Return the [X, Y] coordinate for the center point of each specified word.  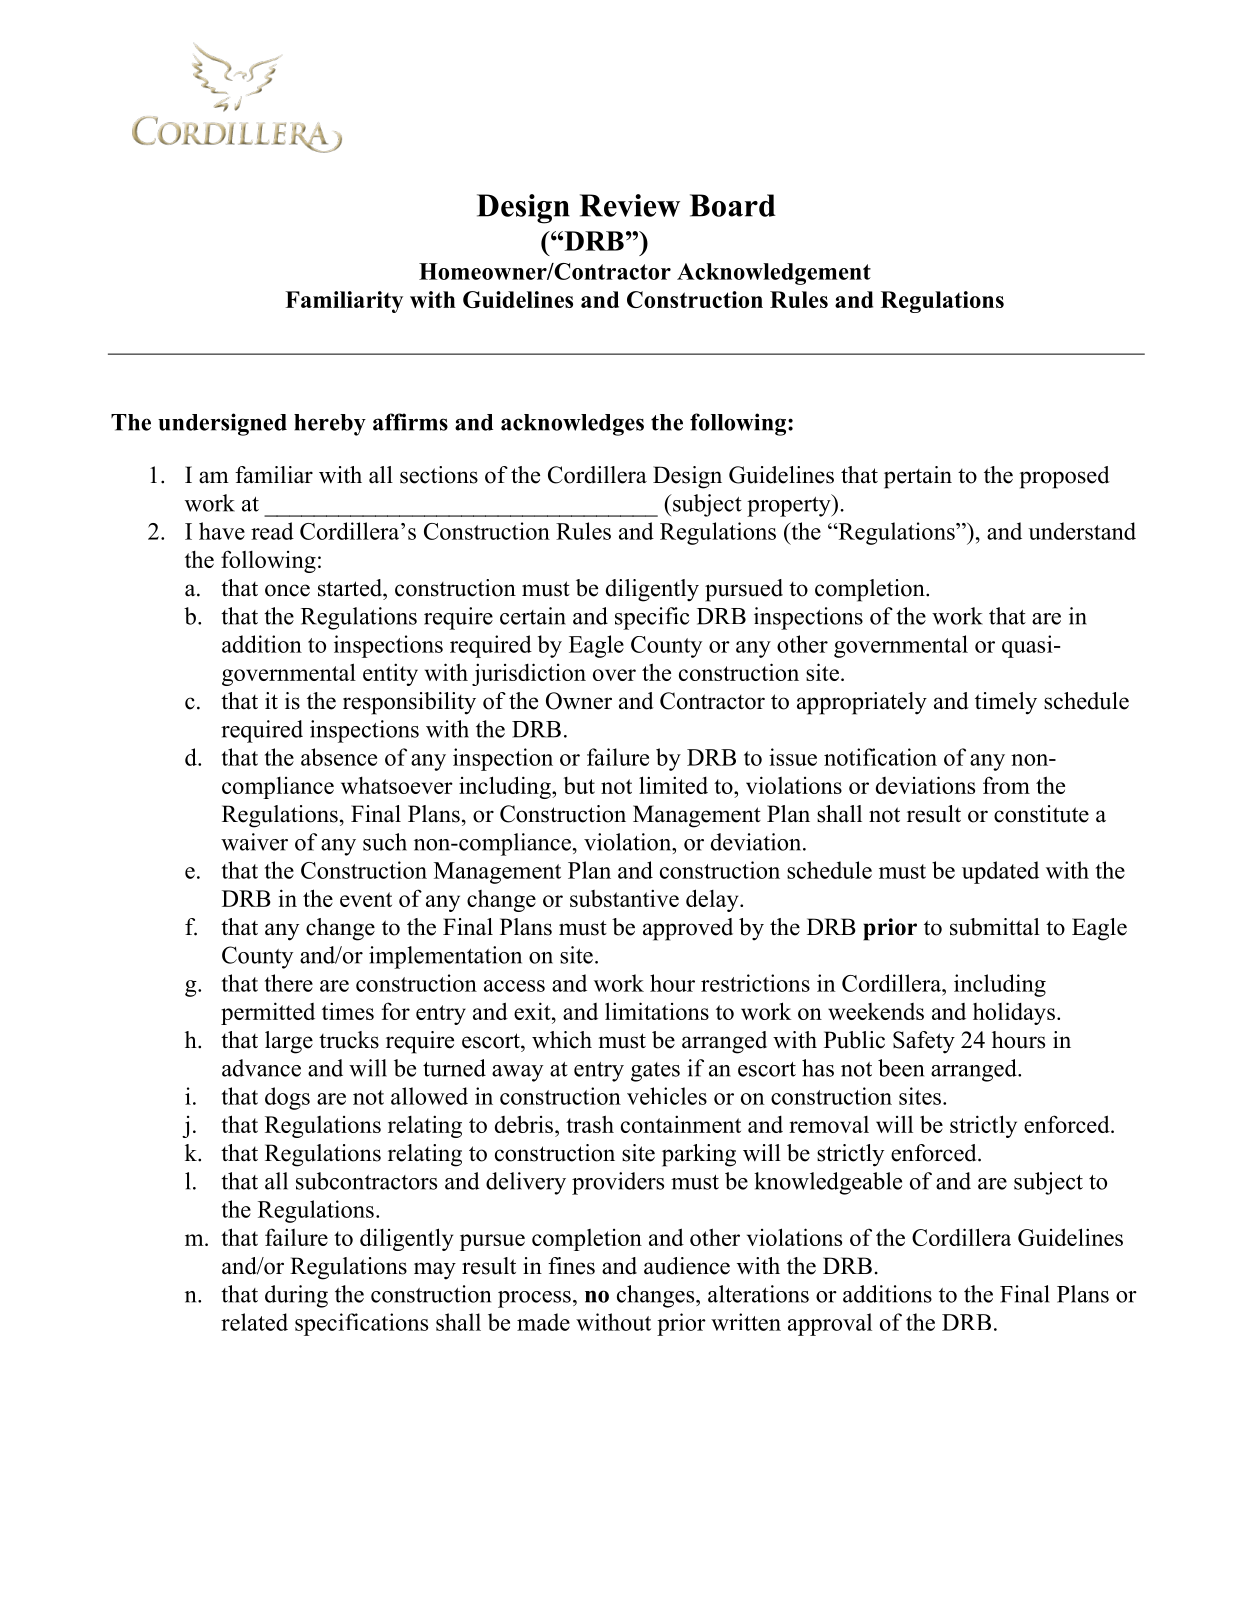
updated [1000, 872]
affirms [410, 422]
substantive [624, 898]
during [296, 1296]
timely [1006, 703]
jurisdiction [529, 674]
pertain [918, 477]
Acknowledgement [774, 274]
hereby [330, 425]
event [366, 899]
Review [630, 205]
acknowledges [572, 425]
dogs [287, 1098]
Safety [924, 1042]
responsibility [409, 703]
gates [655, 1072]
